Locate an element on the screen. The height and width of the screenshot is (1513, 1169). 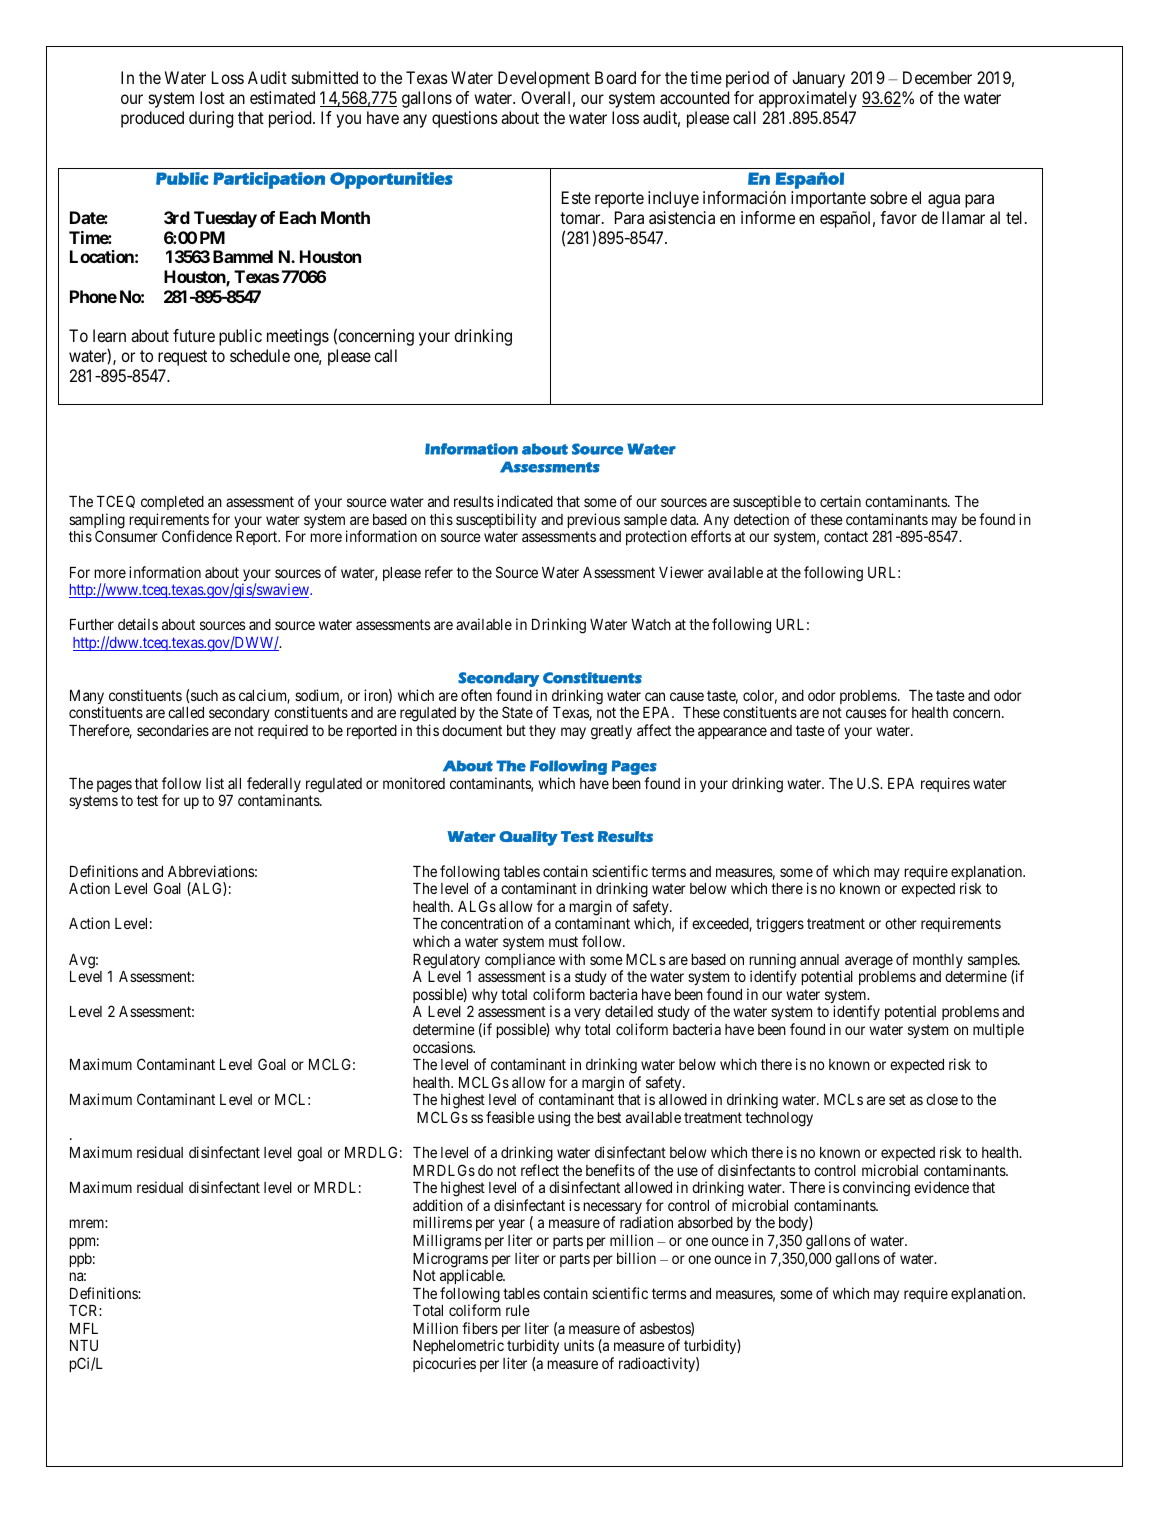
other is located at coordinates (901, 923).
